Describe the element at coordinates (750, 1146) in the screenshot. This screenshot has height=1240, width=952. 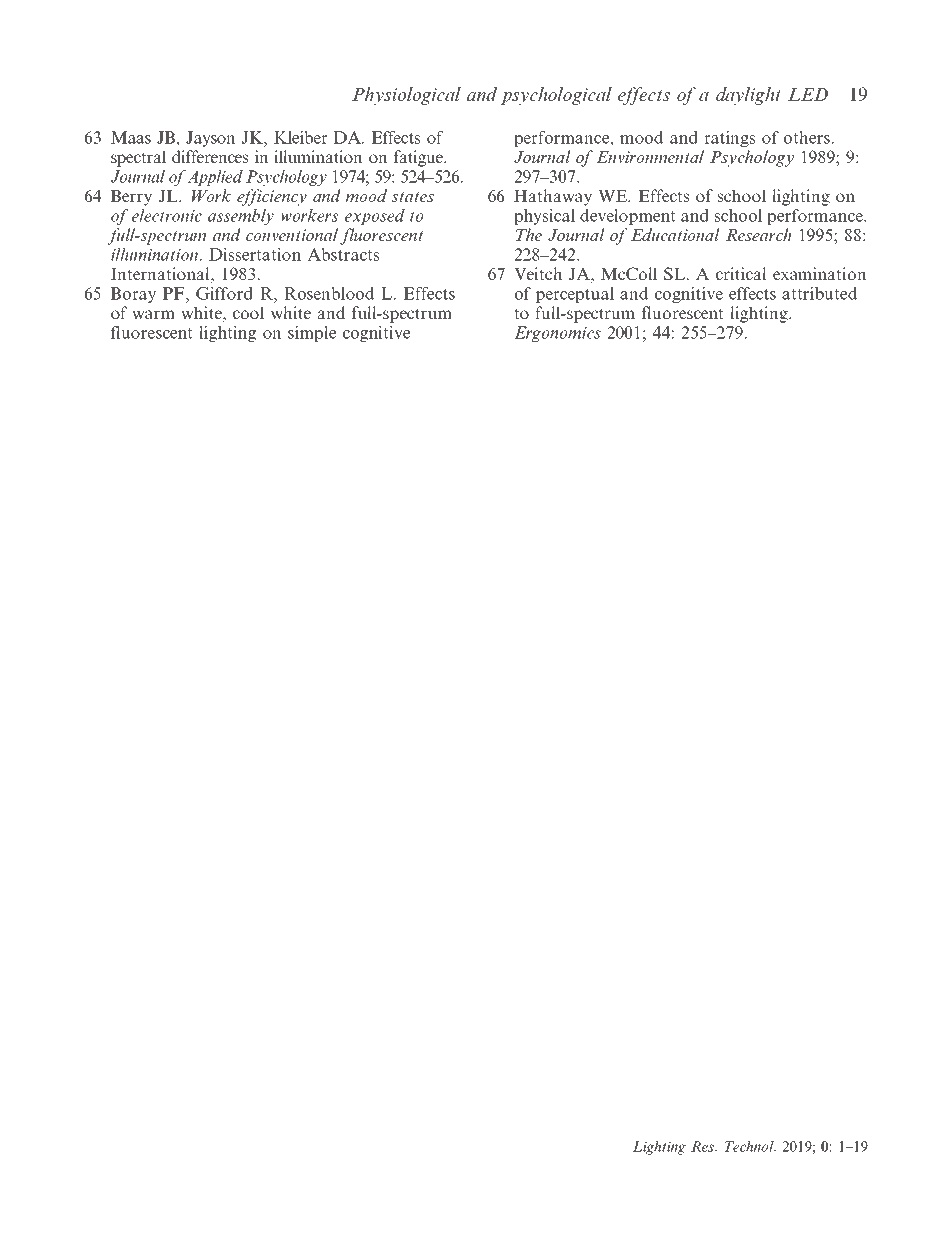
I see `Technol` at that location.
